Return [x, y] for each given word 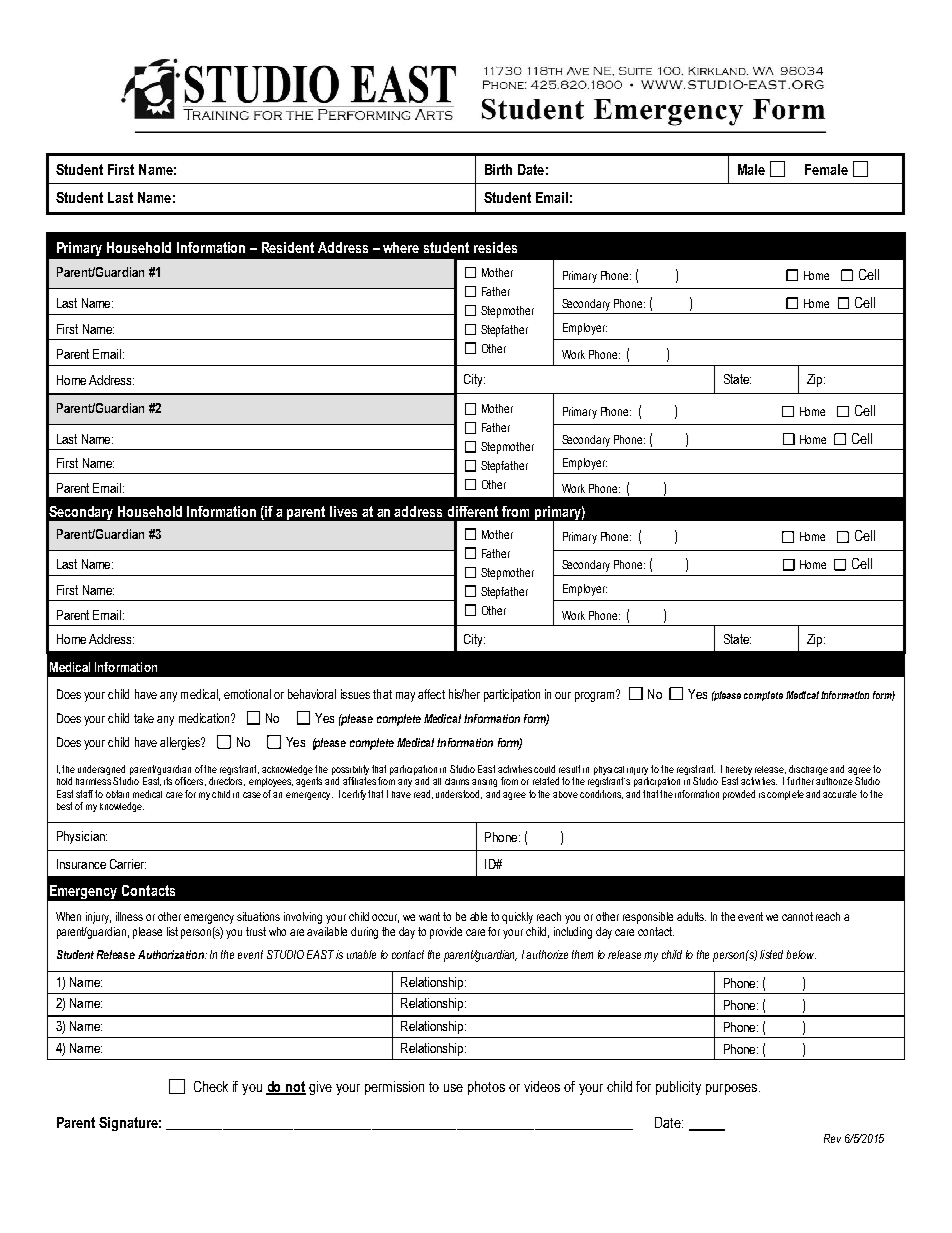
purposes [733, 1089]
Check [211, 1086]
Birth [498, 169]
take [144, 718]
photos [486, 1088]
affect [431, 694]
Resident [288, 247]
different [473, 511]
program [596, 696]
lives [343, 511]
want [429, 916]
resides [495, 247]
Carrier [128, 864]
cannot [797, 916]
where [401, 247]
